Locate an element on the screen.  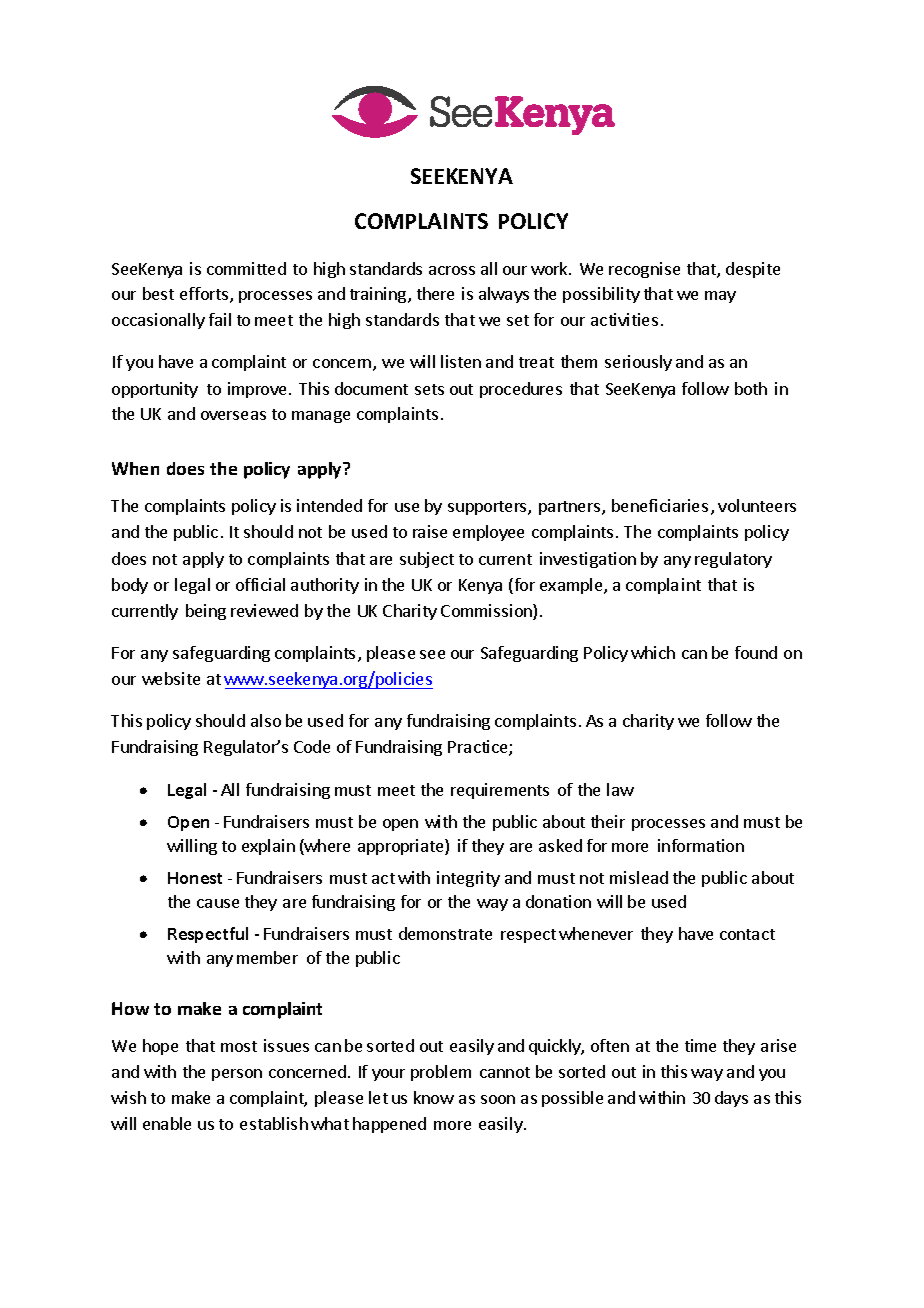
person is located at coordinates (237, 1075).
